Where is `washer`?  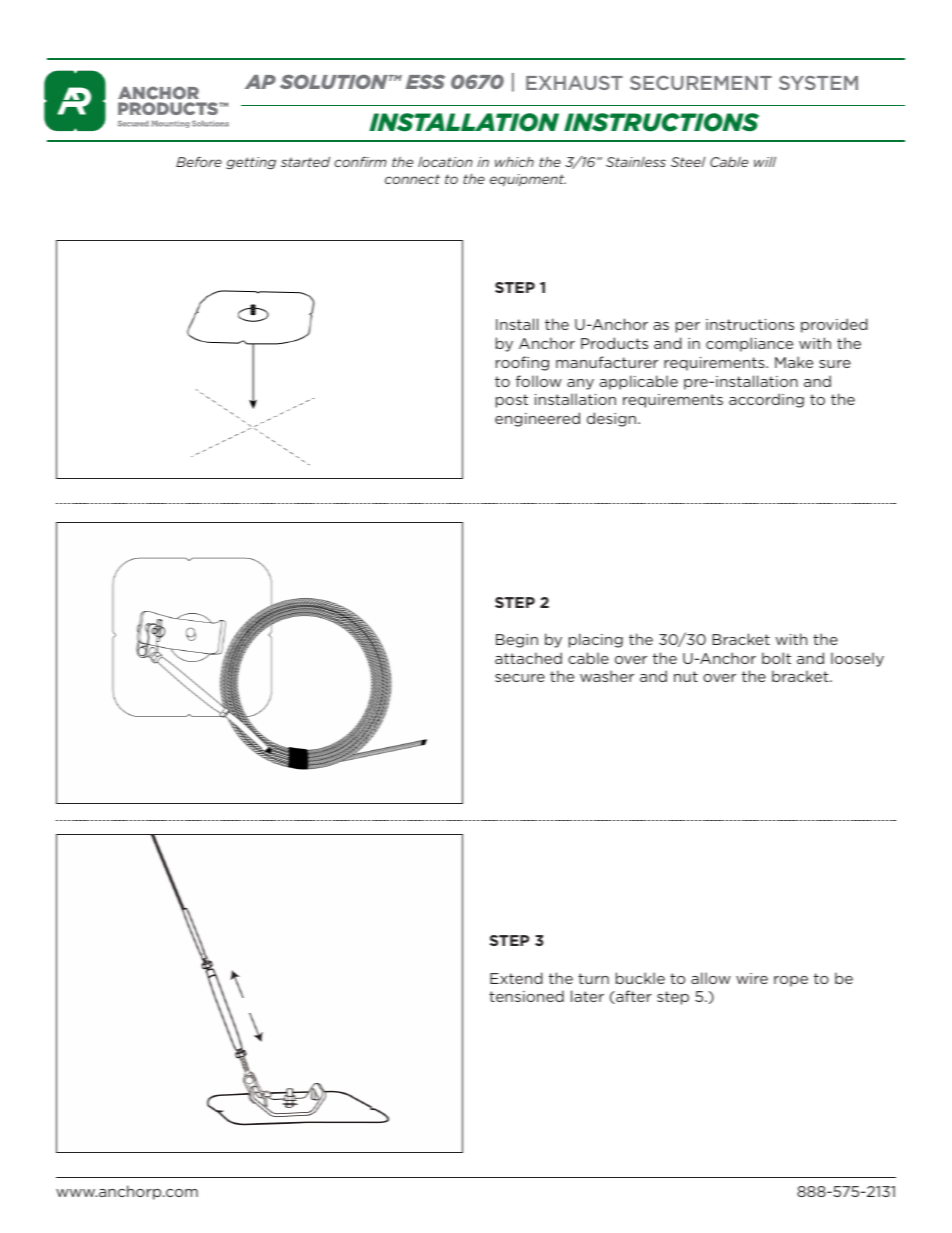 washer is located at coordinates (607, 676).
